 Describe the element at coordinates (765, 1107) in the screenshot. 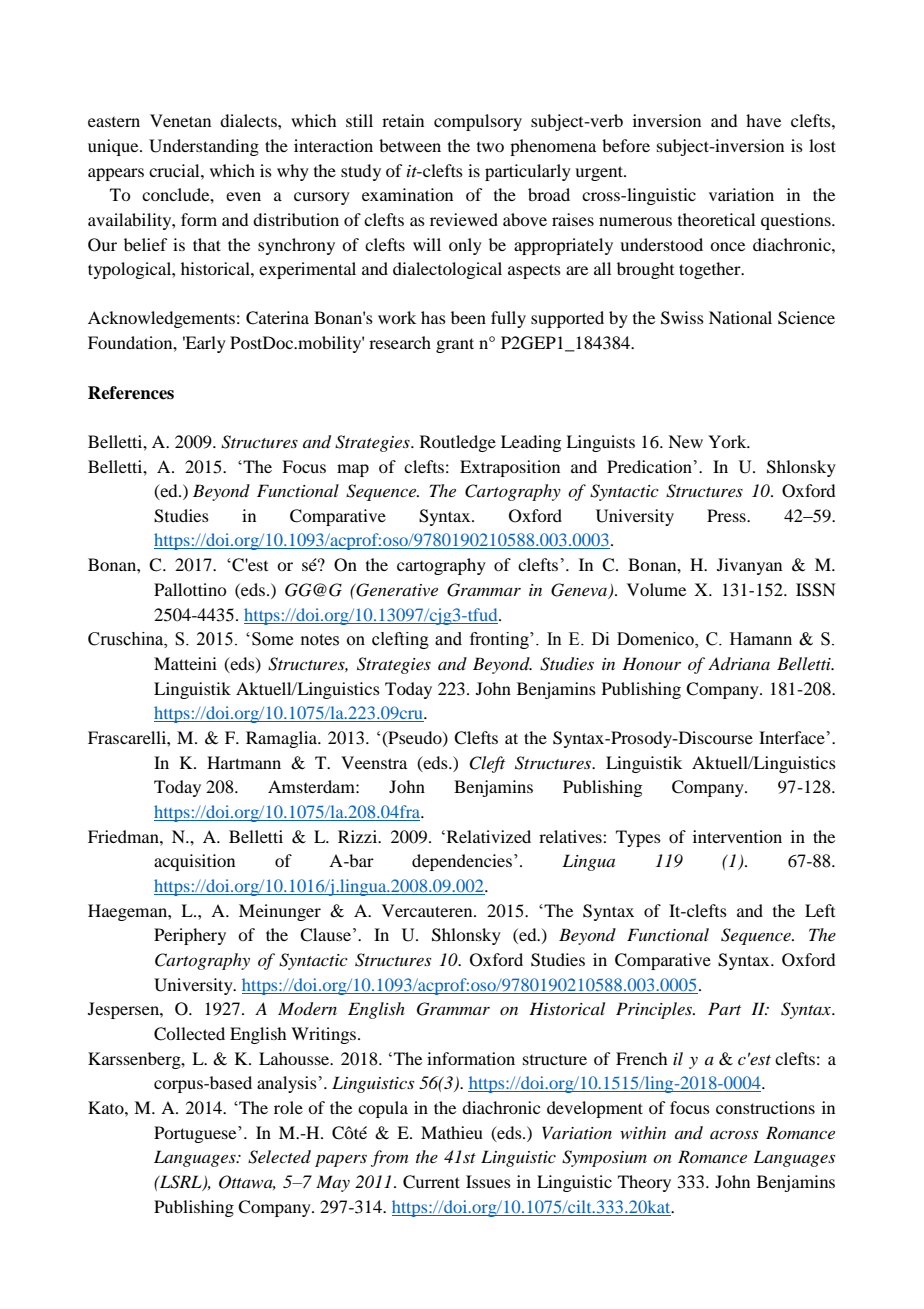

I see `constructions` at that location.
